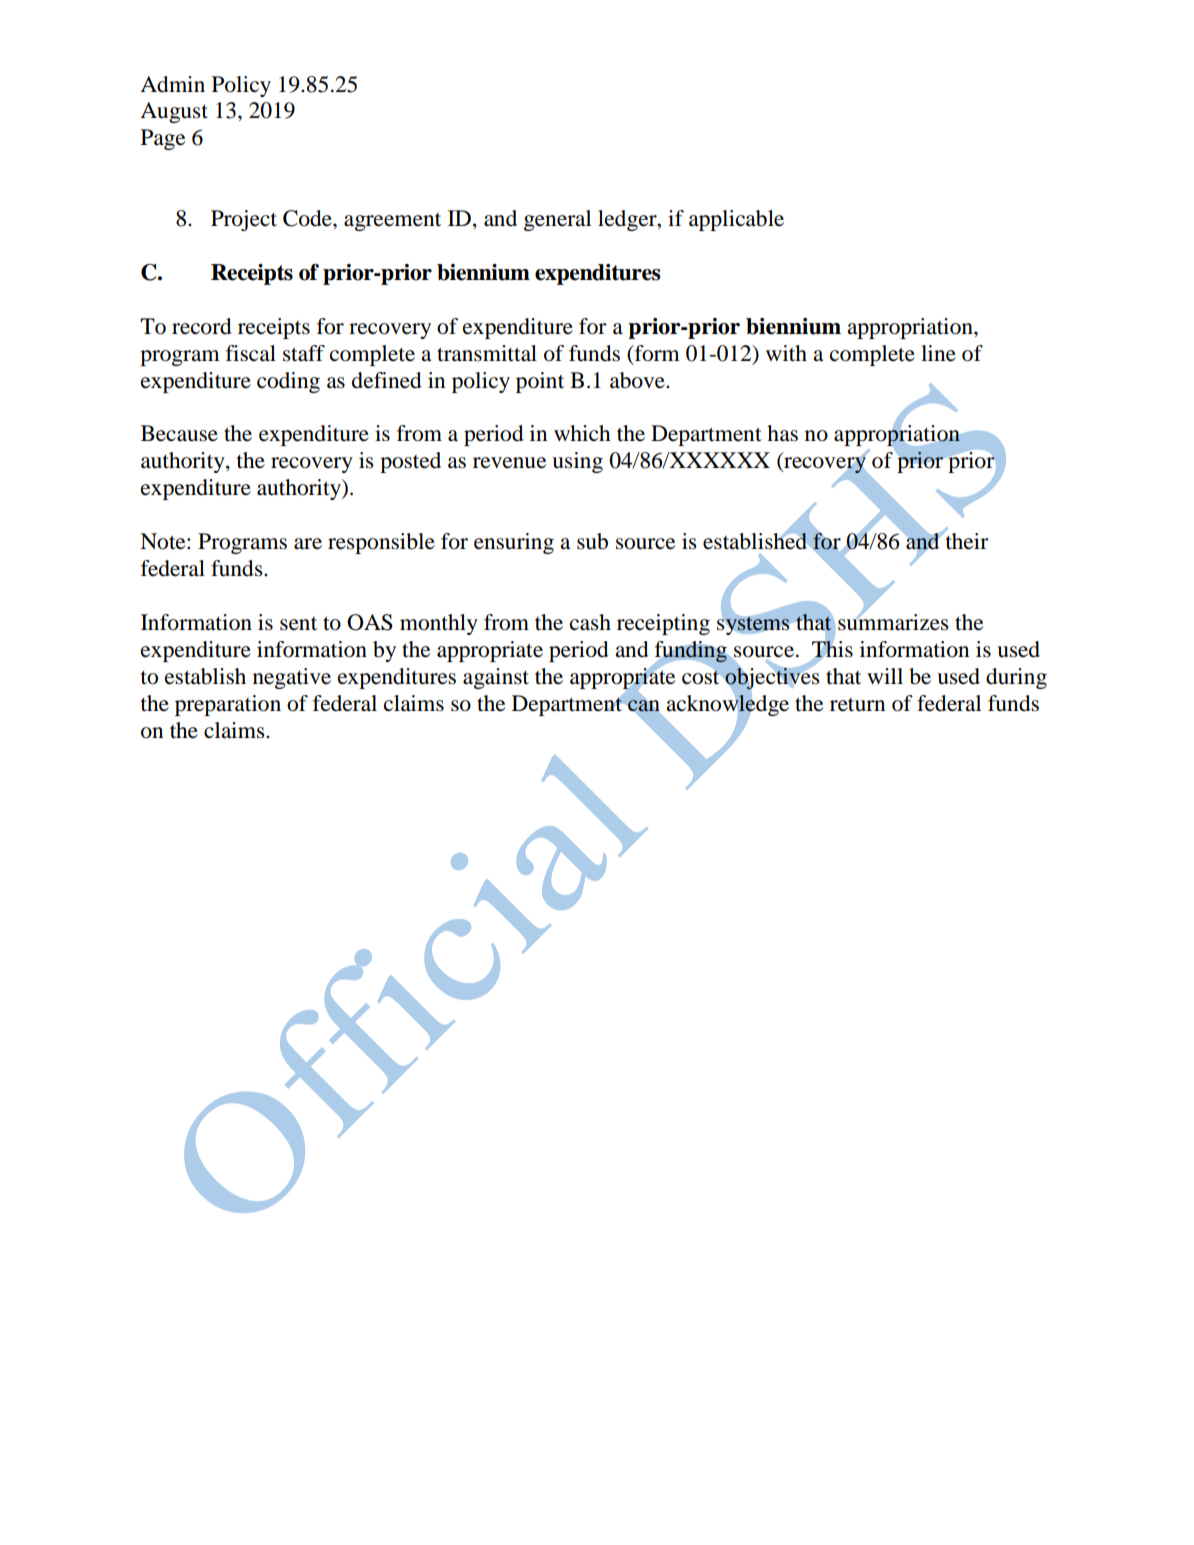 This document has height=1545, width=1194. I want to click on coding, so click(288, 382).
